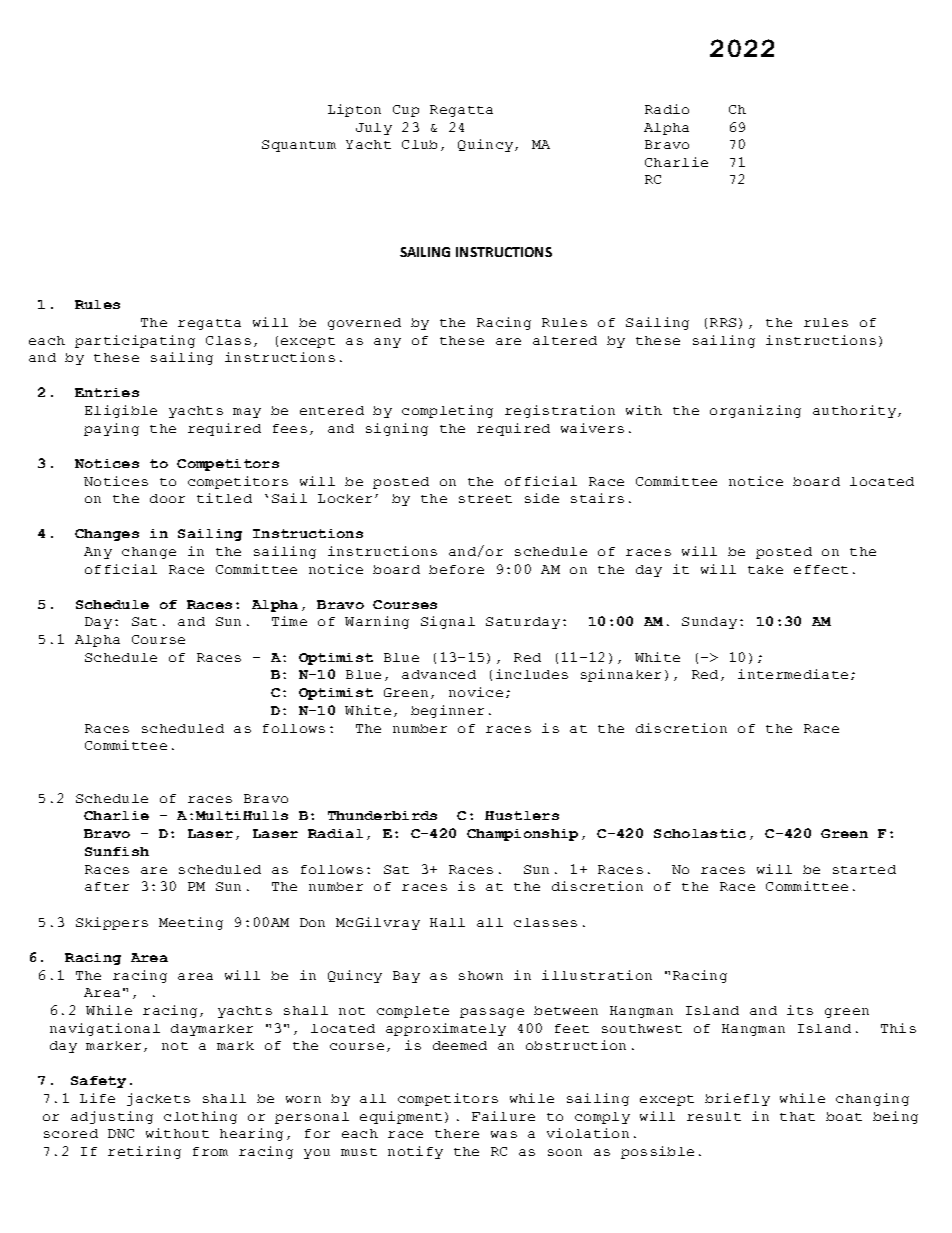  What do you see at coordinates (200, 1117) in the screenshot?
I see `clothing` at bounding box center [200, 1117].
